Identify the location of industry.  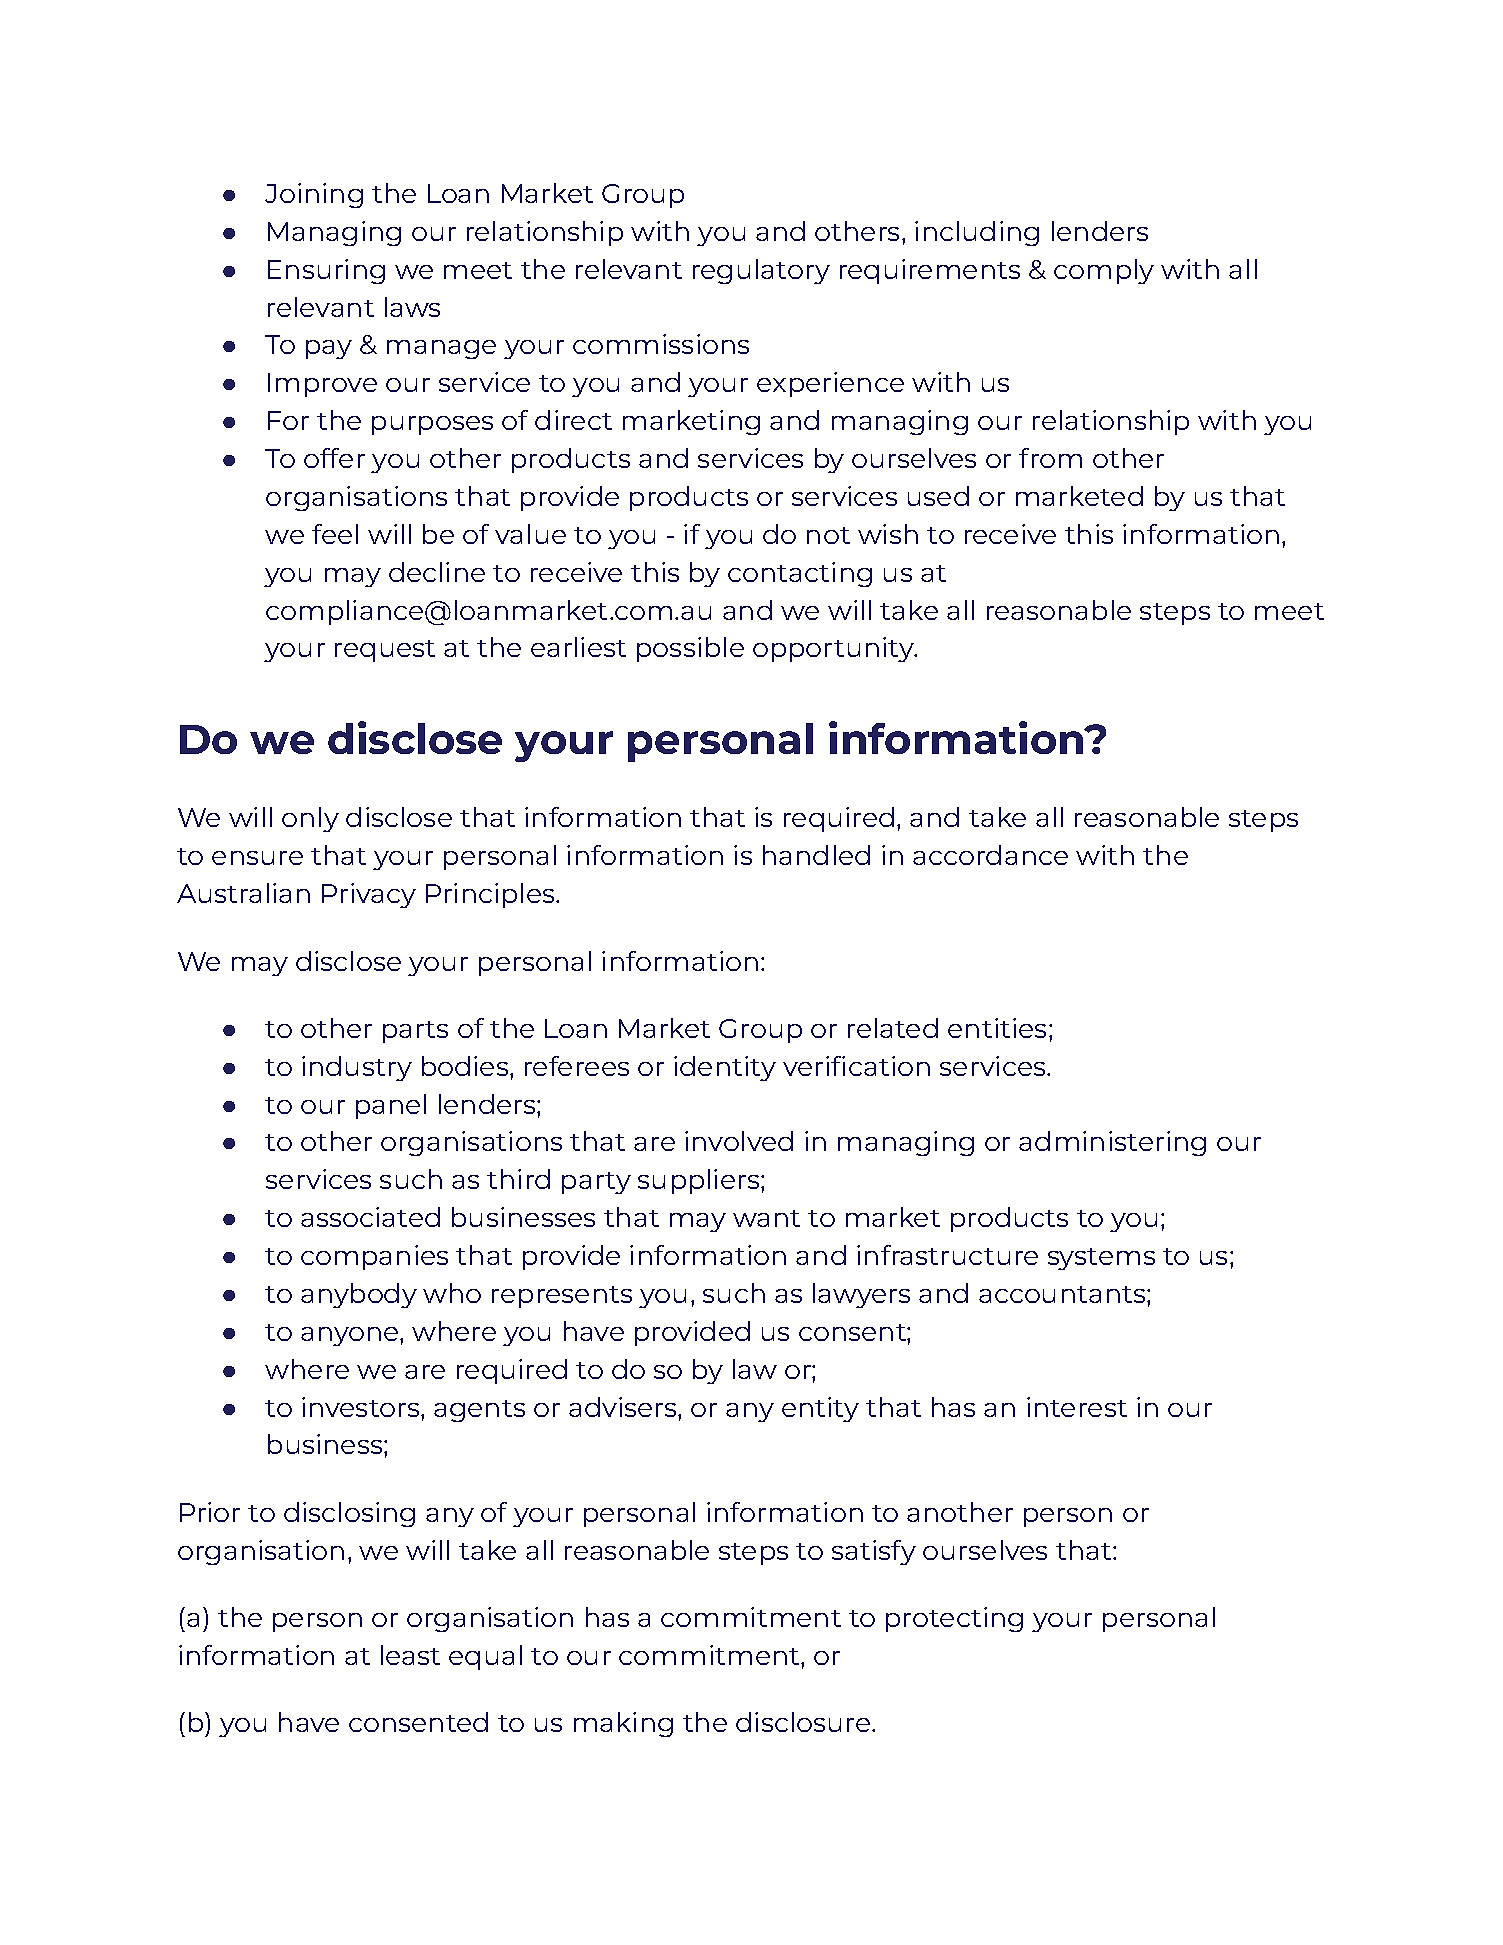
(357, 1068).
